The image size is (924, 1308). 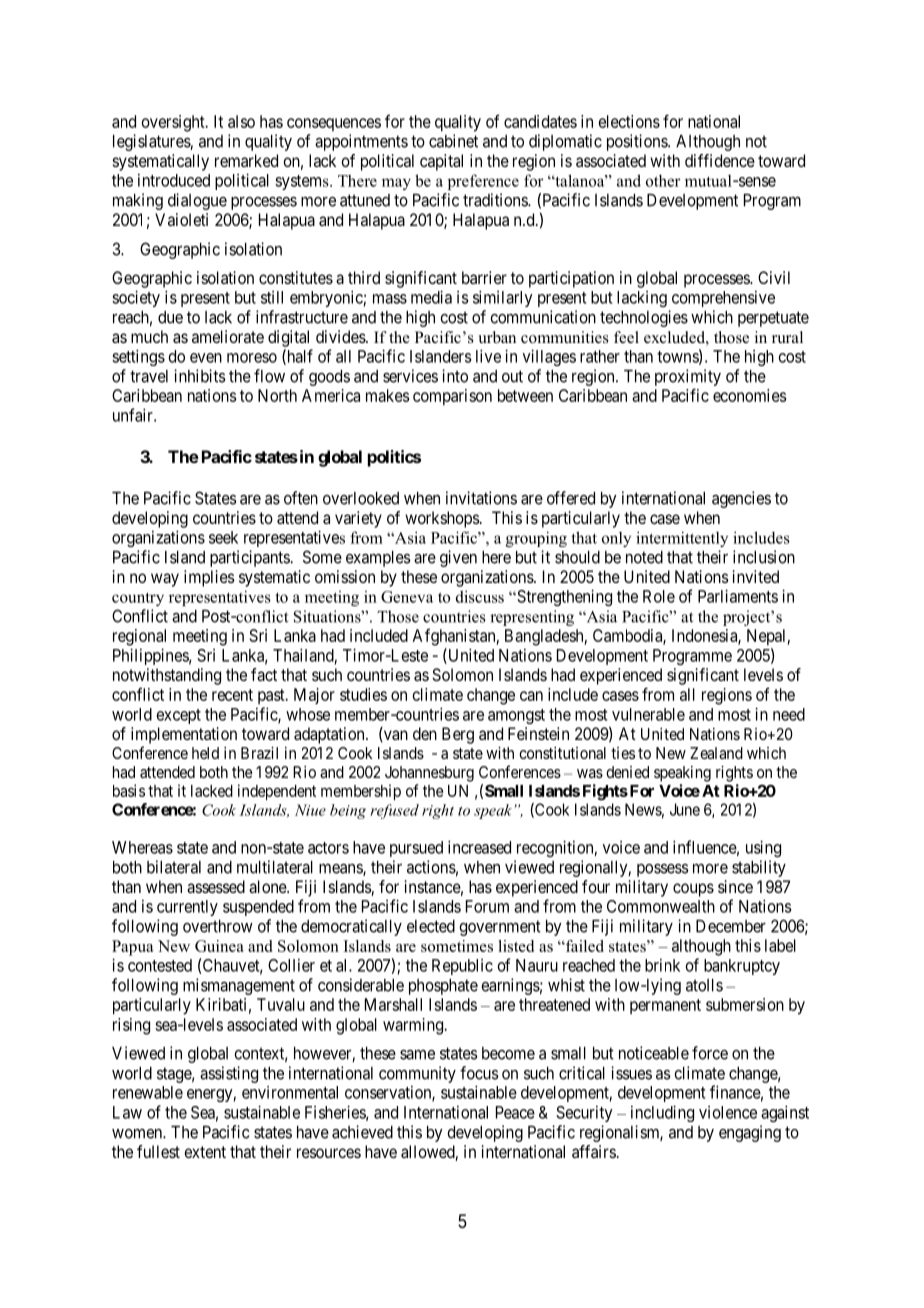 What do you see at coordinates (515, 1112) in the image?
I see `Peace` at bounding box center [515, 1112].
